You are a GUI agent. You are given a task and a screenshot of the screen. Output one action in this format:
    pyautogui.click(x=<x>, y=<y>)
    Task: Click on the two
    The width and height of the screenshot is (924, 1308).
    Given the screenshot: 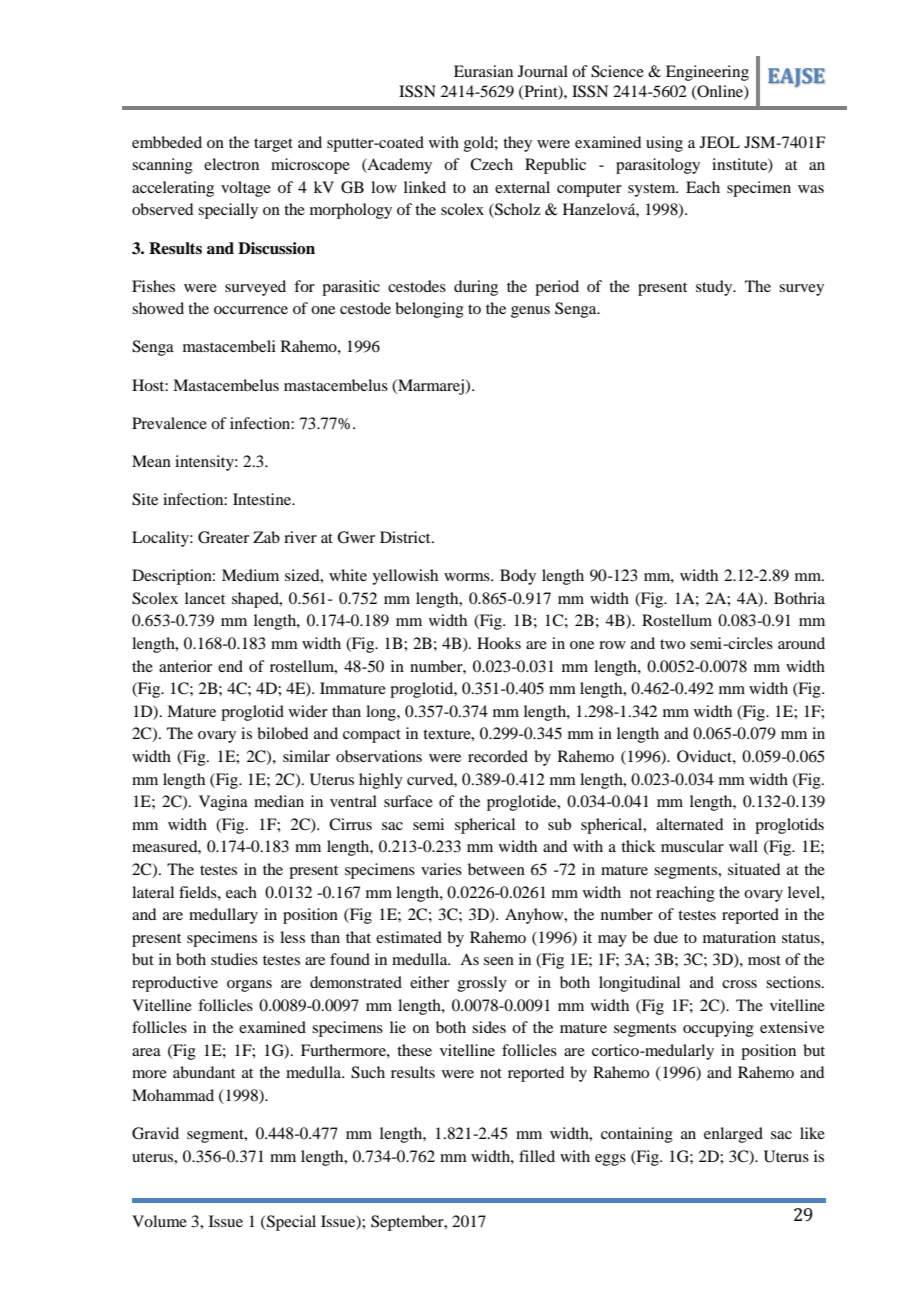 What is the action you would take?
    pyautogui.click(x=672, y=644)
